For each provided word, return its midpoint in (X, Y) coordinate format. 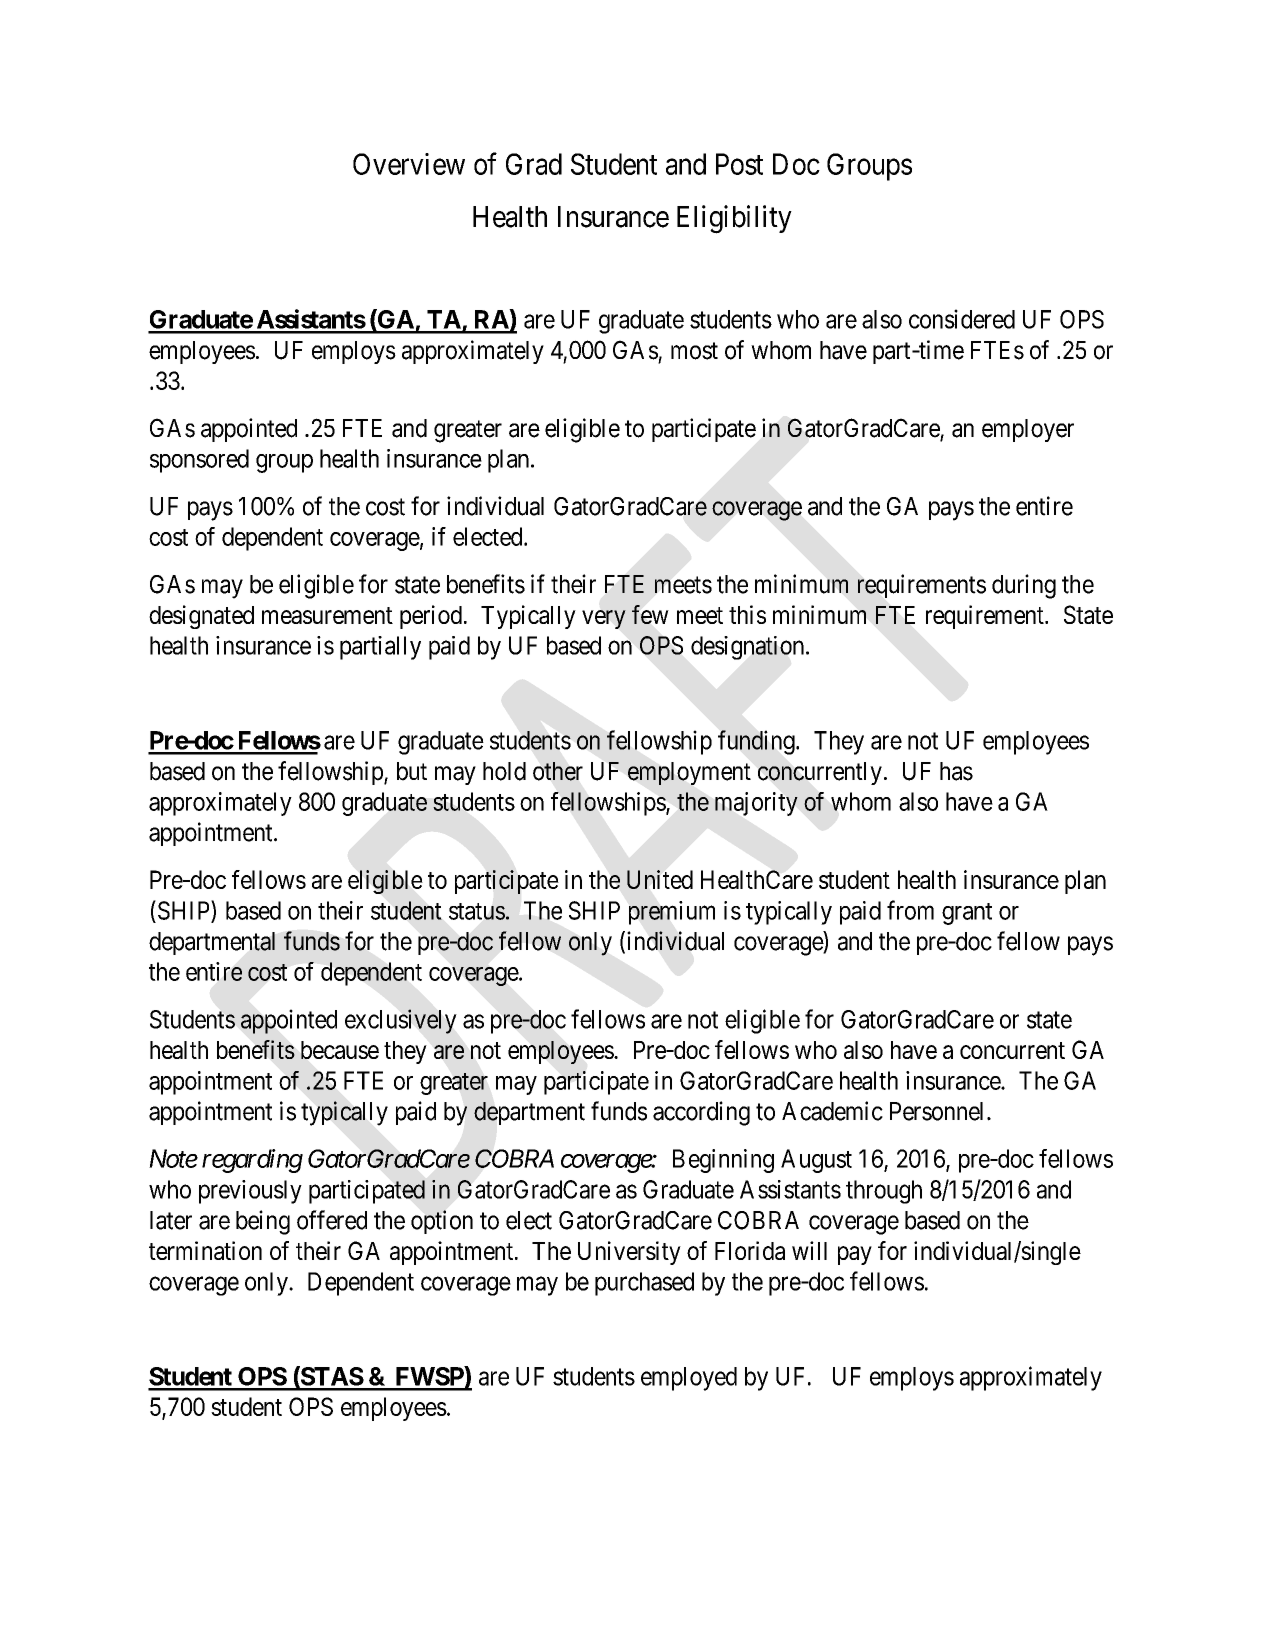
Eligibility (734, 219)
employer (1028, 430)
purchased (644, 1284)
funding (757, 742)
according (701, 1113)
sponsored (199, 461)
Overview (409, 164)
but (412, 771)
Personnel (939, 1111)
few (650, 614)
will (809, 1250)
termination (205, 1250)
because (340, 1050)
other (558, 771)
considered (962, 319)
